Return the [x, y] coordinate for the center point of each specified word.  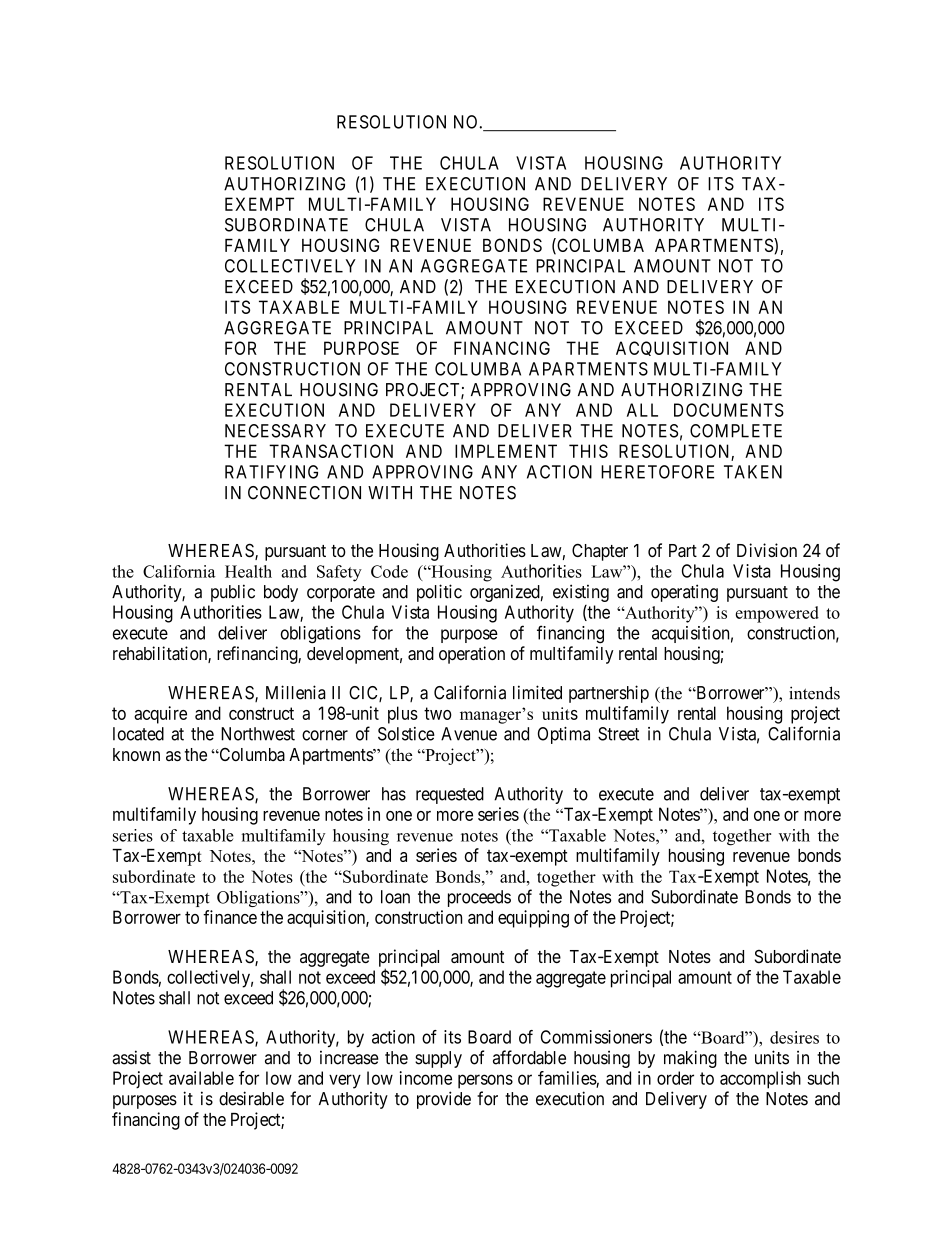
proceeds [479, 898]
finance [230, 917]
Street [618, 734]
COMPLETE [736, 431]
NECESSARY [275, 431]
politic [439, 593]
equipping [533, 919]
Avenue [469, 734]
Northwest [258, 734]
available [201, 1078]
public [233, 593]
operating [684, 593]
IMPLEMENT [506, 451]
